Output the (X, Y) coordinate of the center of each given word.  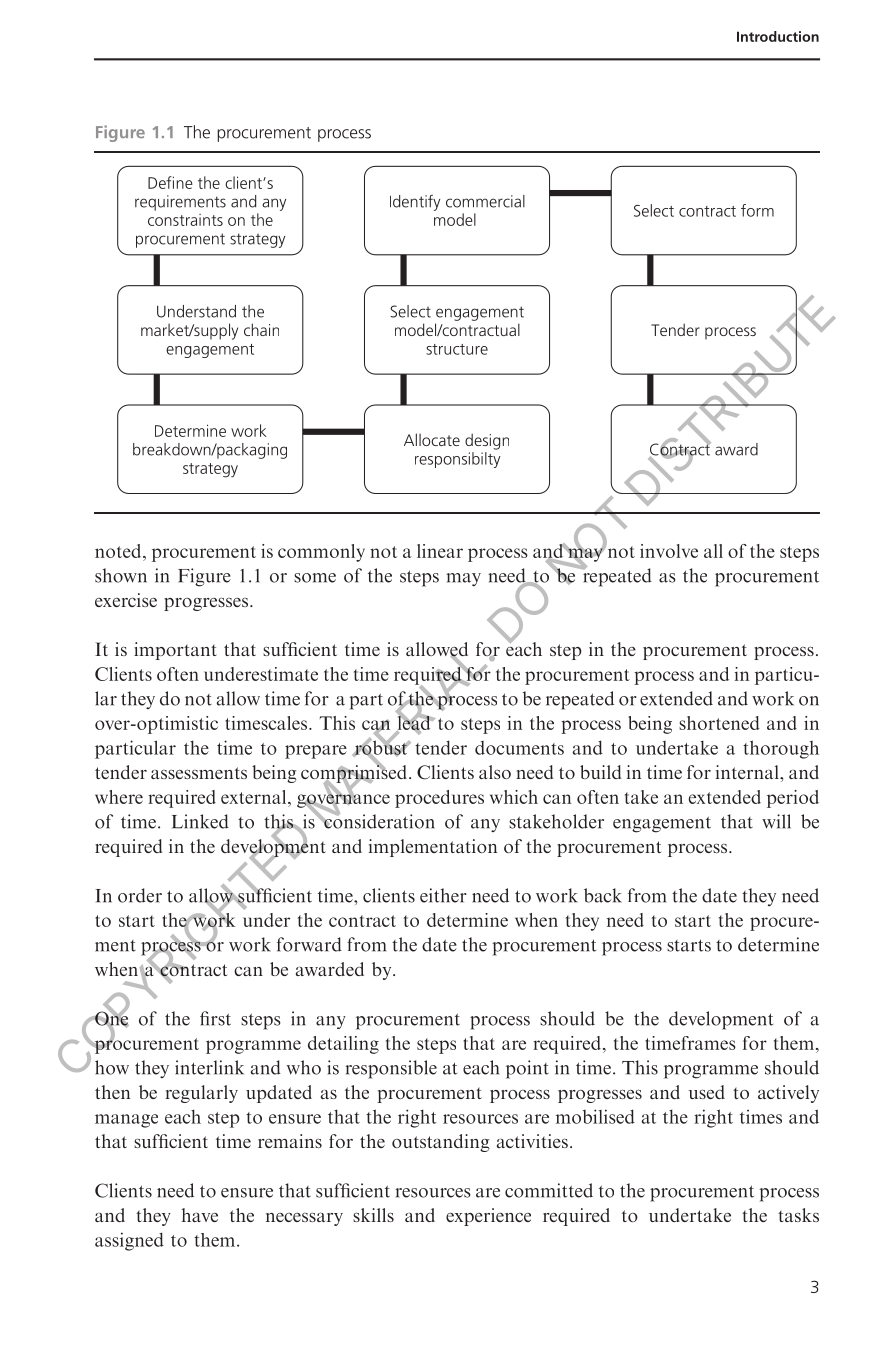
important (175, 651)
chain (261, 329)
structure (457, 349)
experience (488, 1217)
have (200, 1215)
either (443, 895)
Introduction (778, 36)
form (757, 210)
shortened (719, 723)
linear (440, 551)
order (140, 895)
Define (170, 182)
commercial (485, 201)
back (603, 895)
